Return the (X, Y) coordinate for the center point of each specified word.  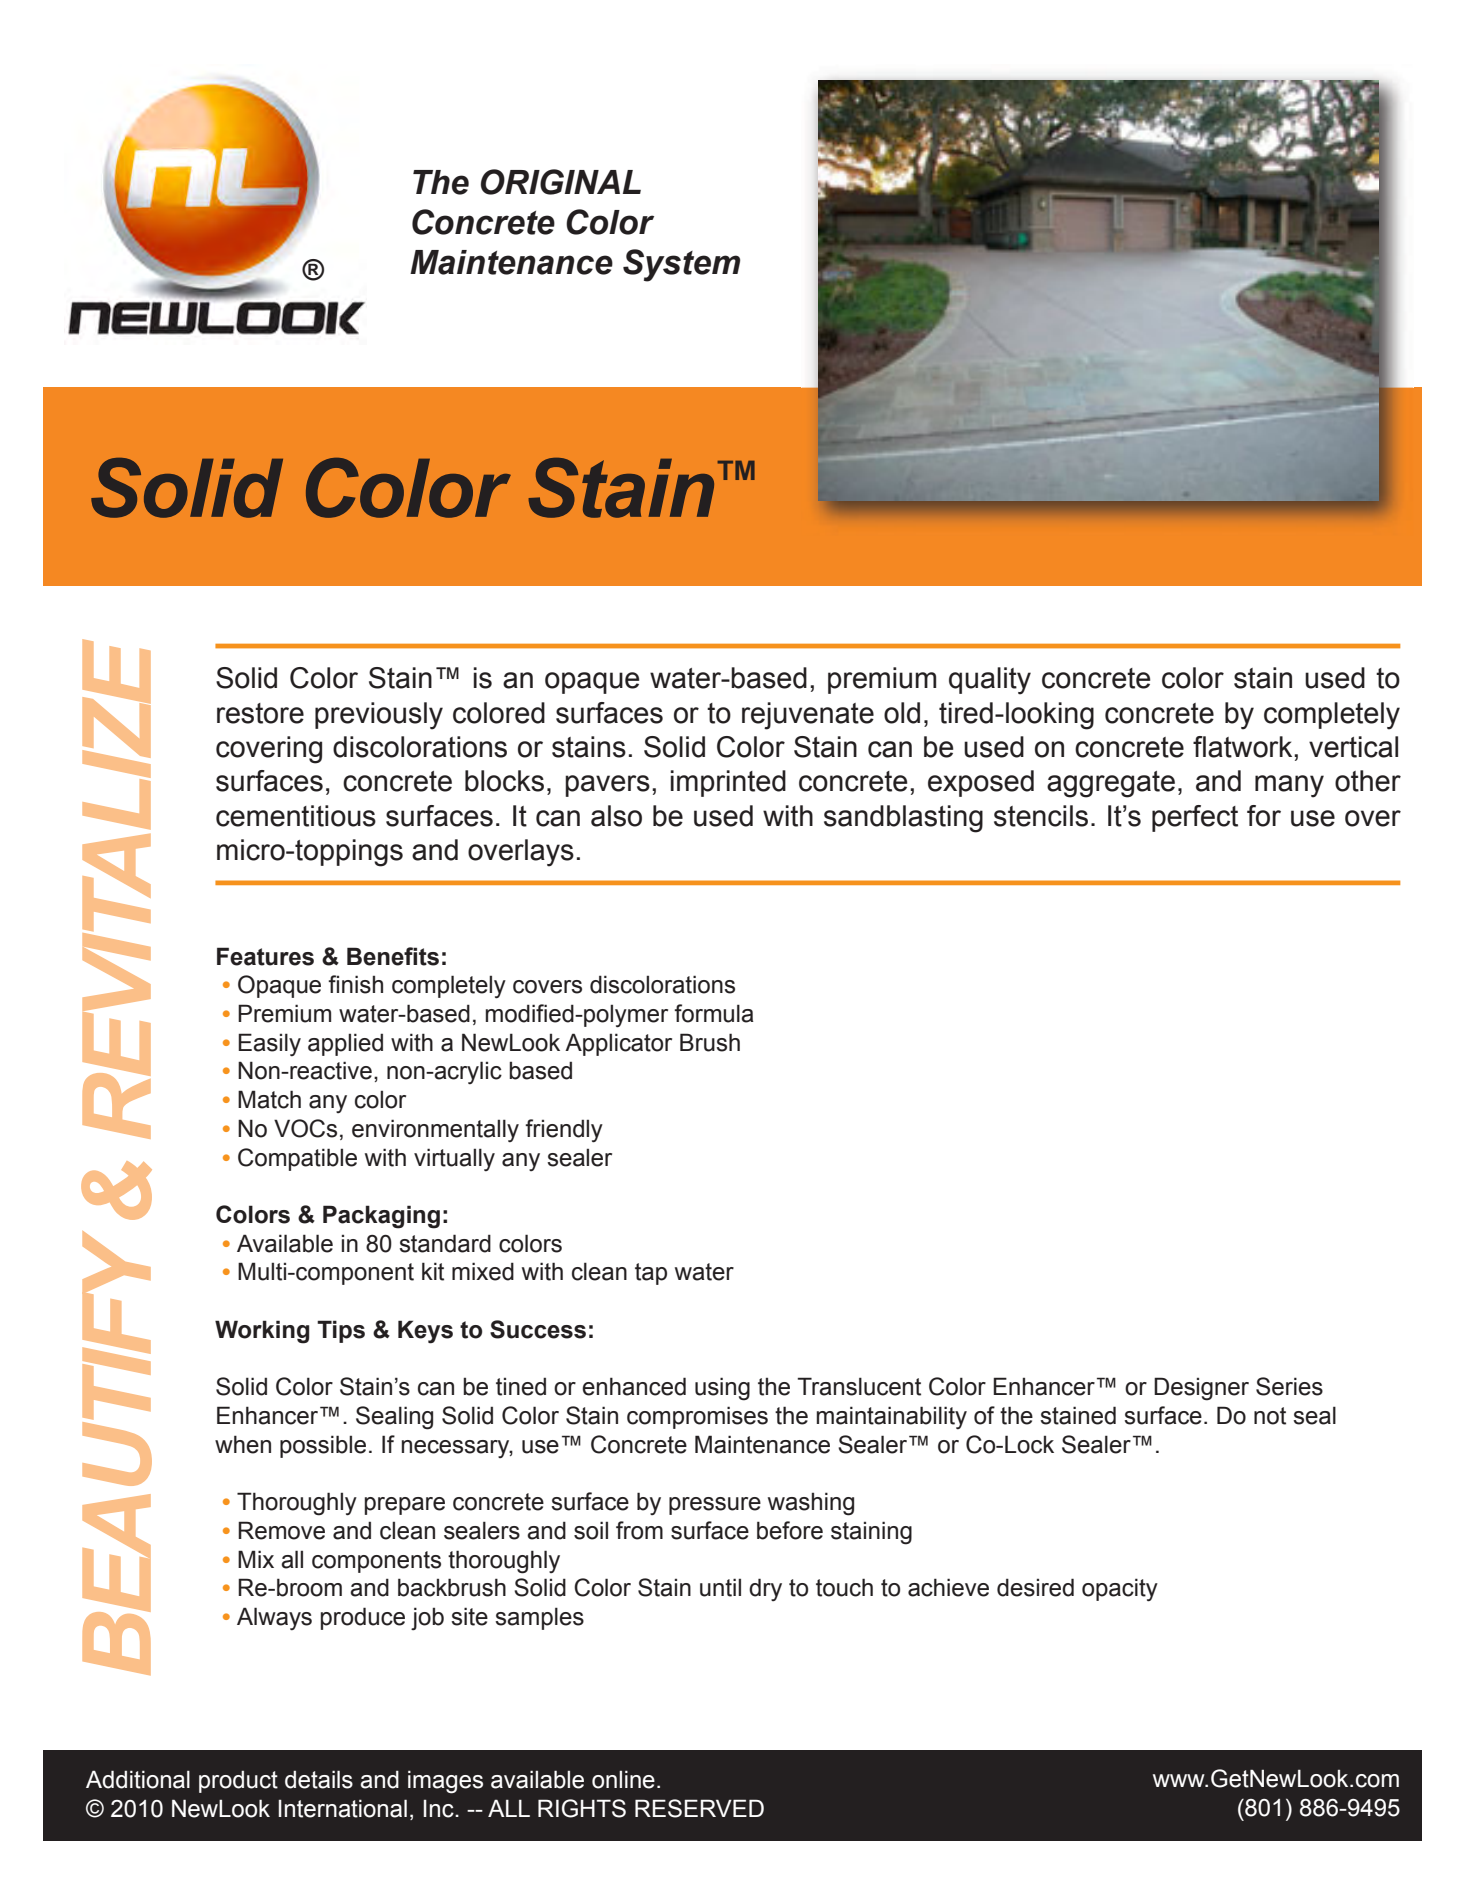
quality (990, 681)
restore (260, 713)
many (1289, 786)
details (319, 1779)
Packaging (381, 1217)
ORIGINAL (561, 182)
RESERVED (699, 1808)
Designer (1201, 1389)
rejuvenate (808, 716)
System (681, 265)
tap (651, 1274)
